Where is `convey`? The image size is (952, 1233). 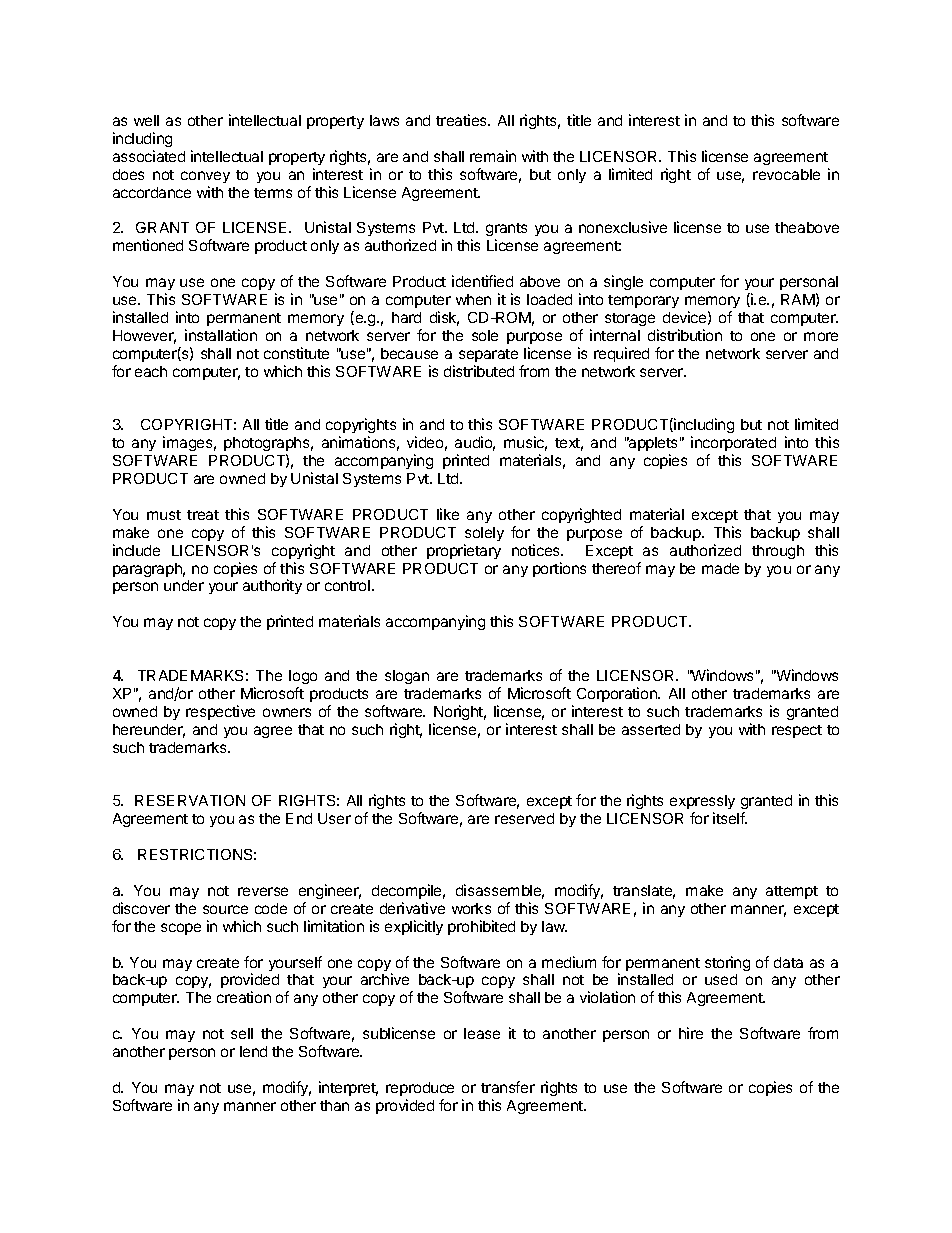
convey is located at coordinates (205, 177).
